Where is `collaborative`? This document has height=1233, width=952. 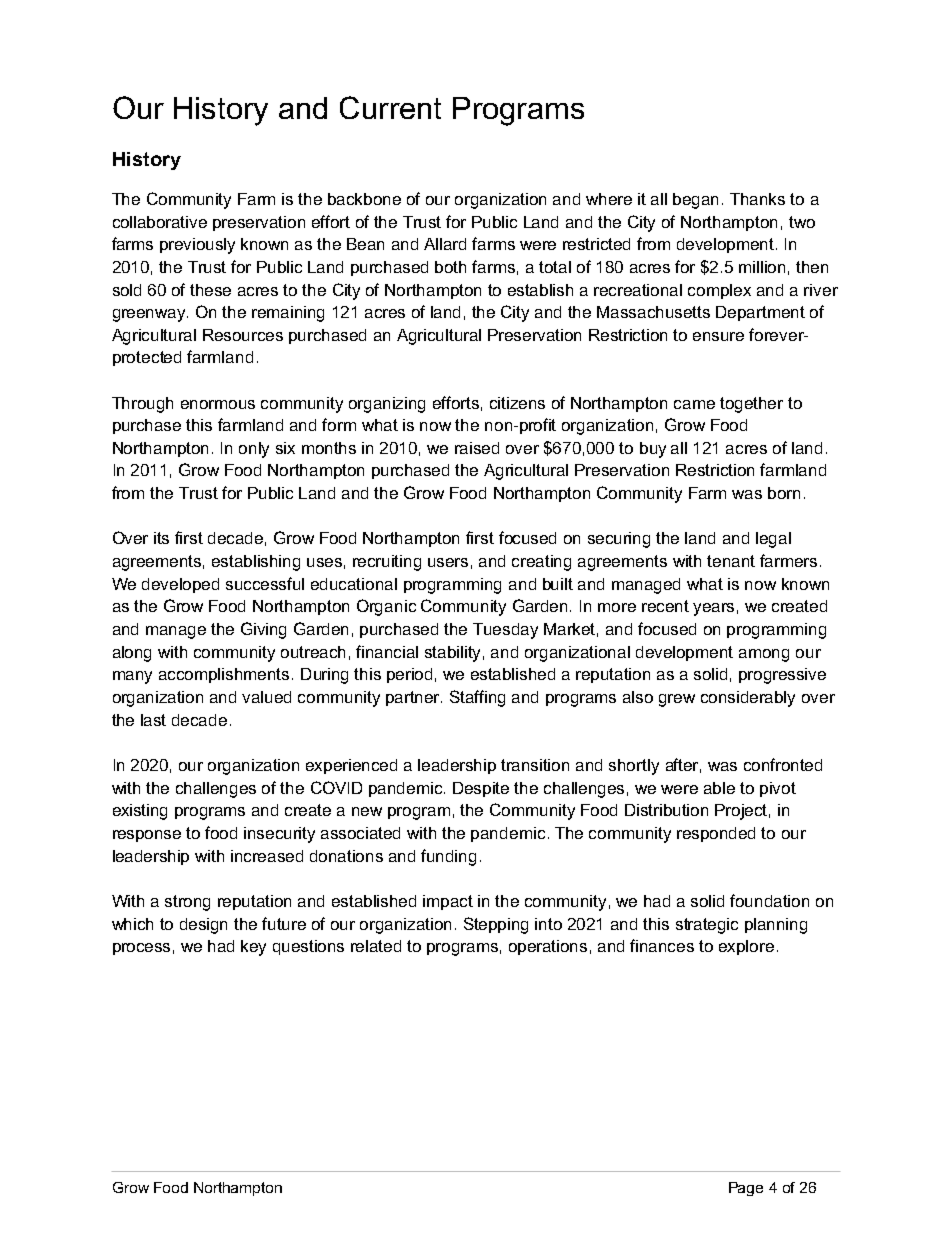 collaborative is located at coordinates (160, 222).
